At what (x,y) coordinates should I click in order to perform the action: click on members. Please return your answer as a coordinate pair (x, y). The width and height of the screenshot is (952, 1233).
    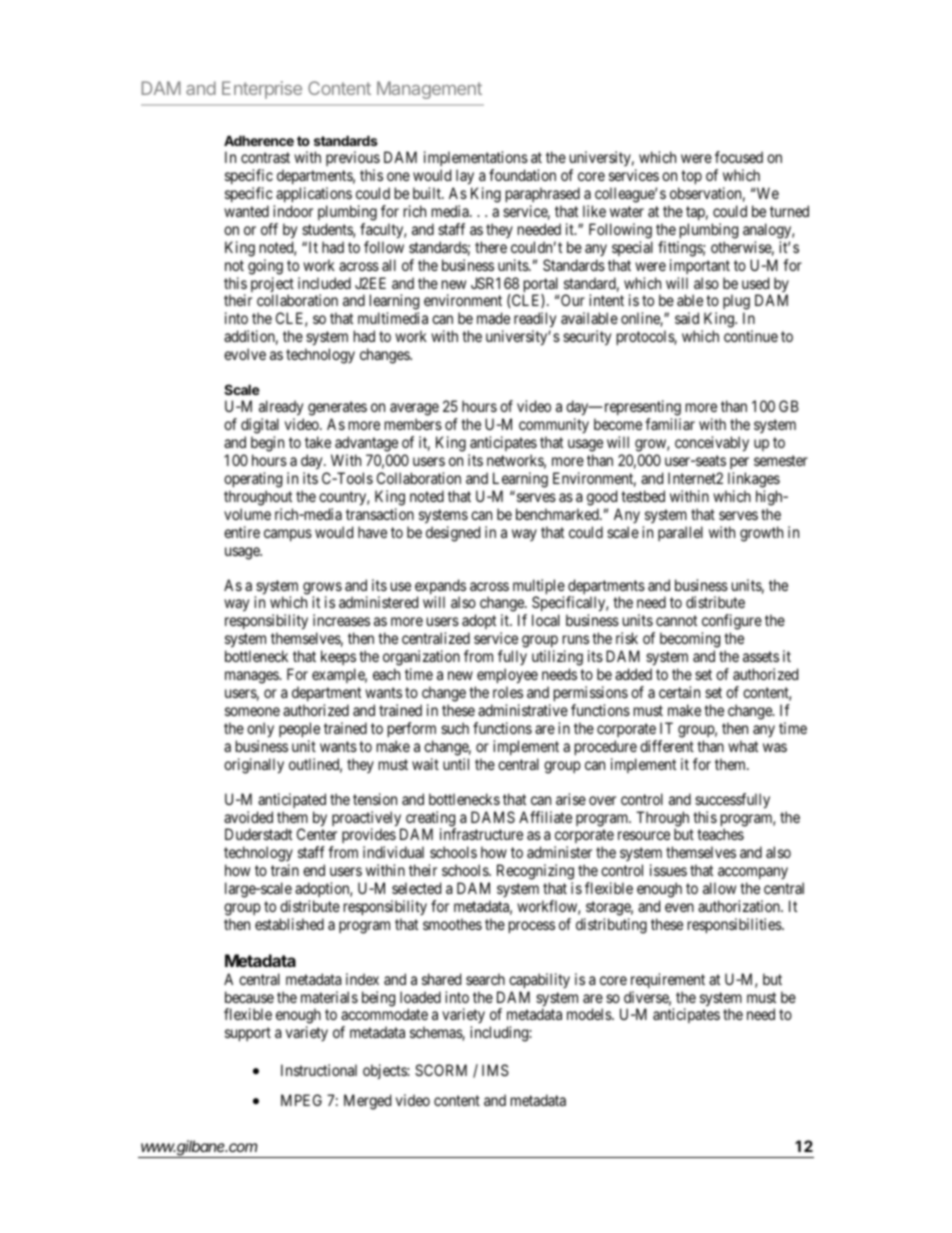
    Looking at the image, I should click on (413, 424).
